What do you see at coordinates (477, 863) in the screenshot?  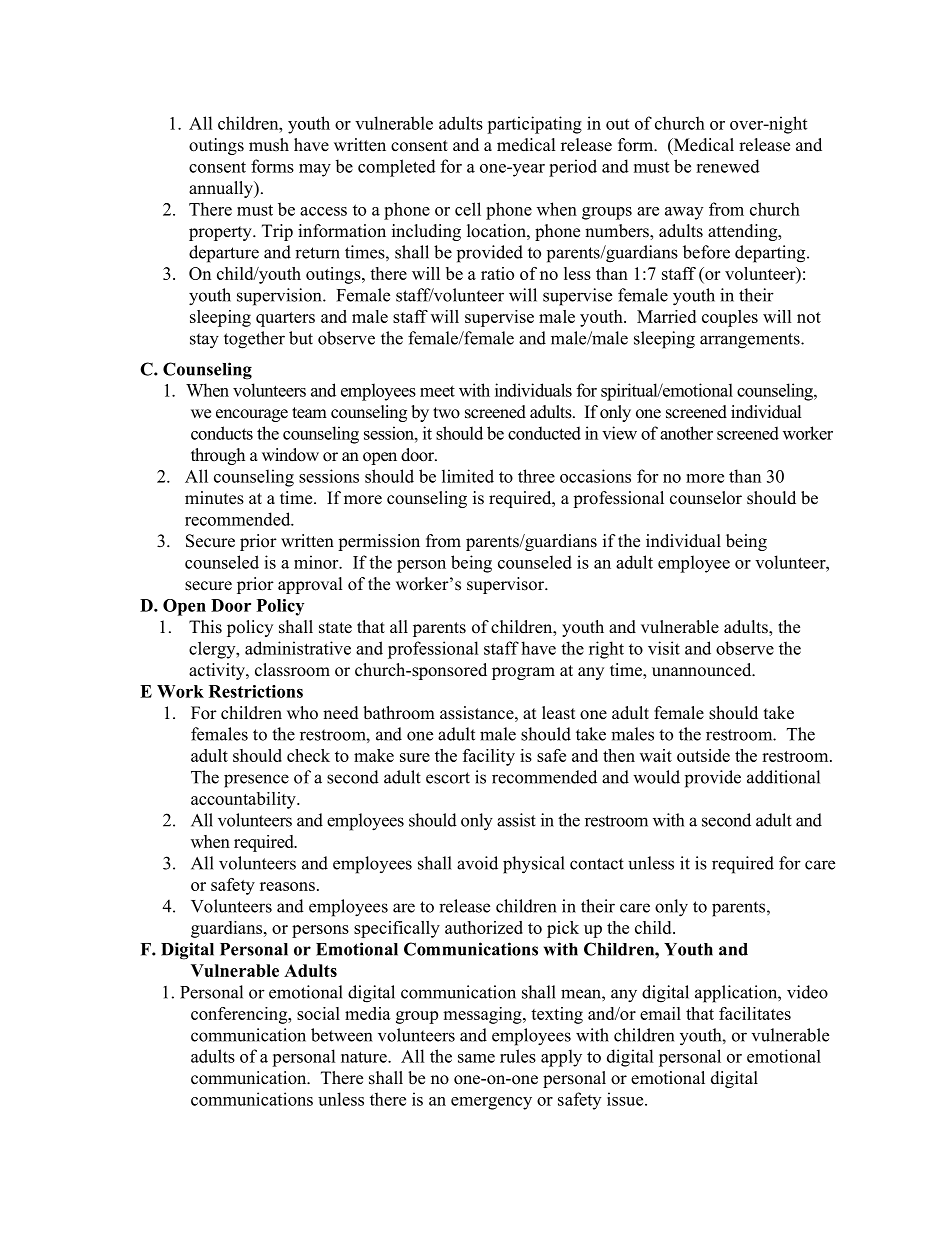 I see `avoid` at bounding box center [477, 863].
